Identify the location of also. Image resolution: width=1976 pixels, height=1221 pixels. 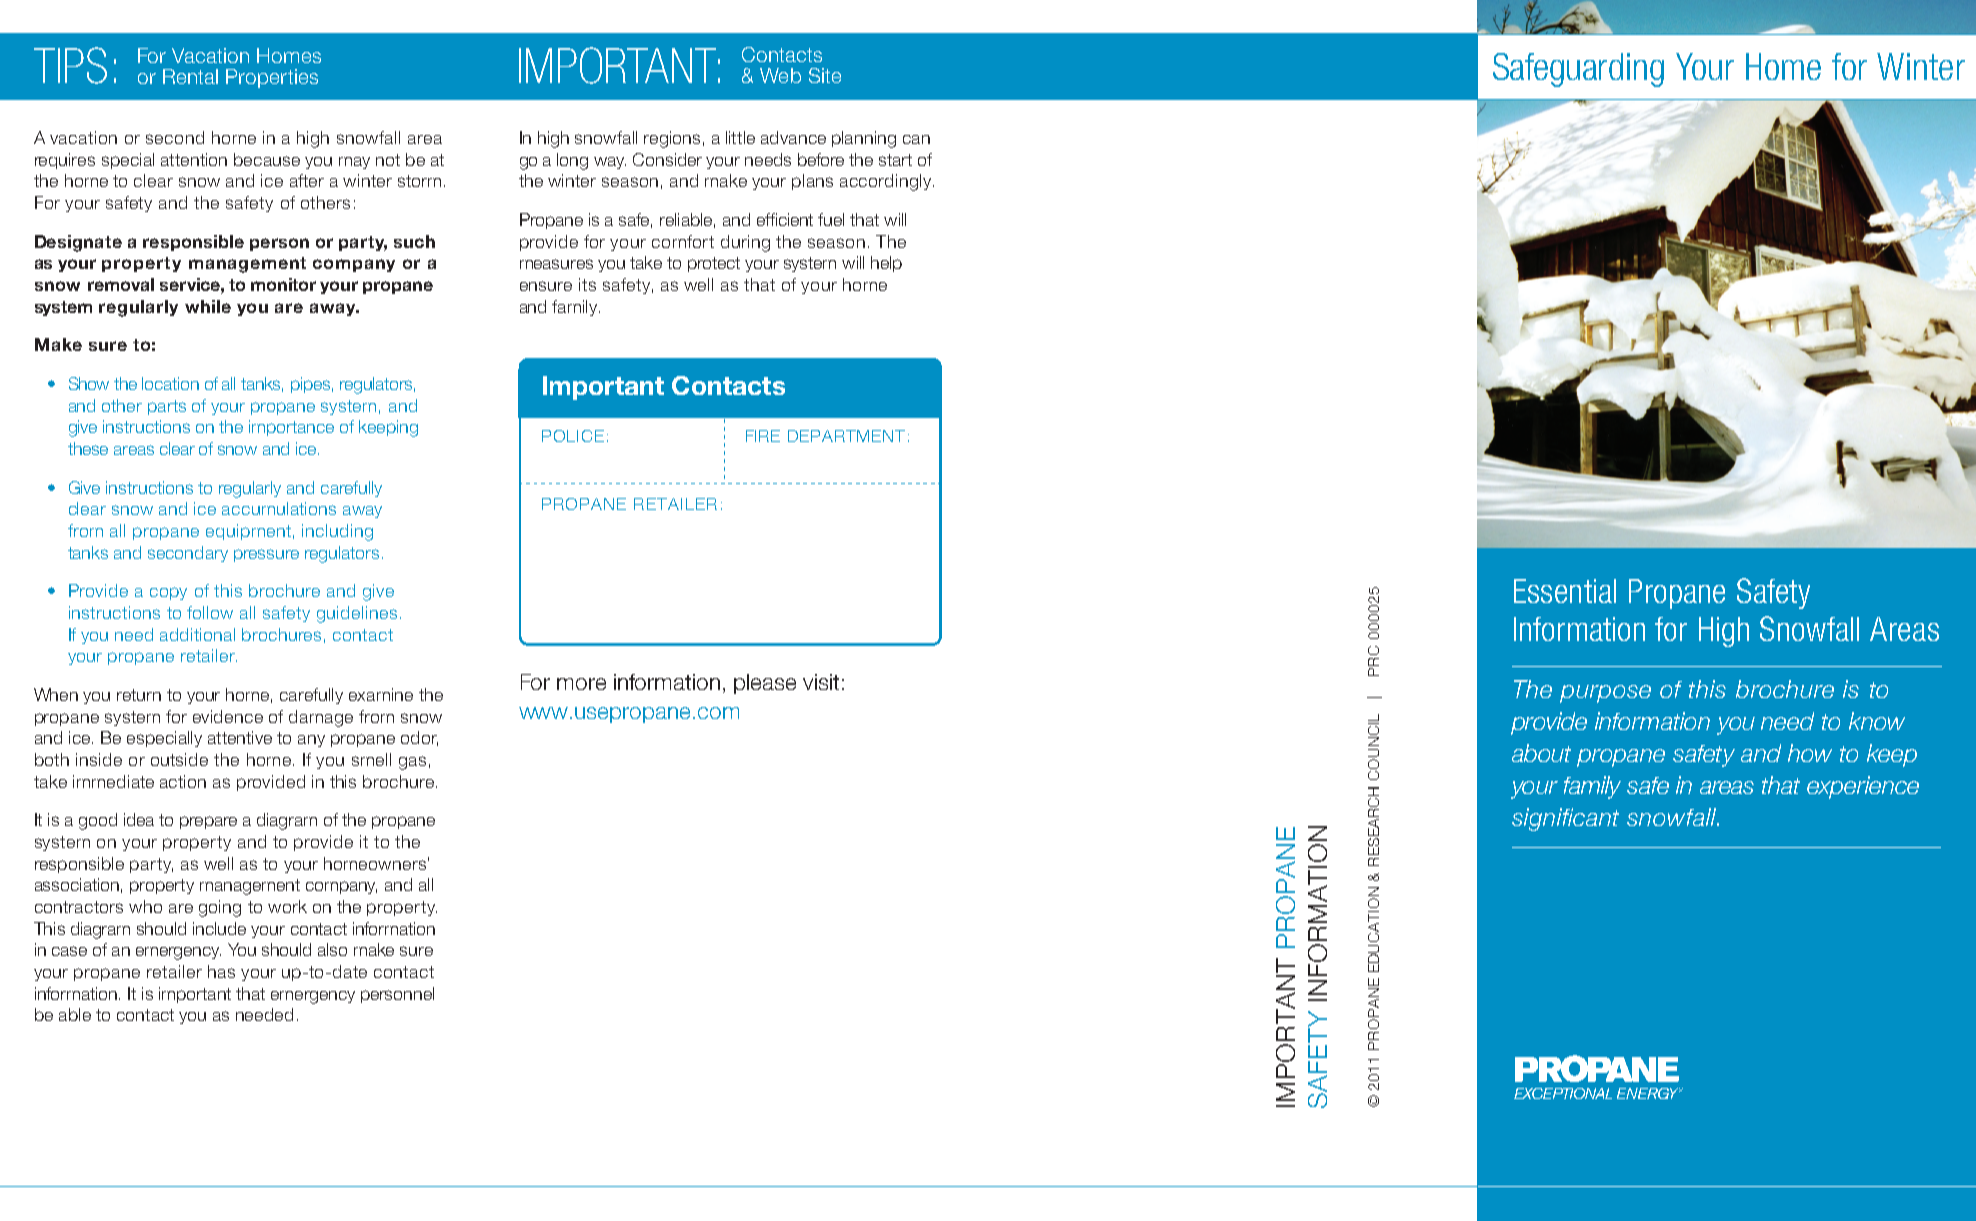
(332, 949).
